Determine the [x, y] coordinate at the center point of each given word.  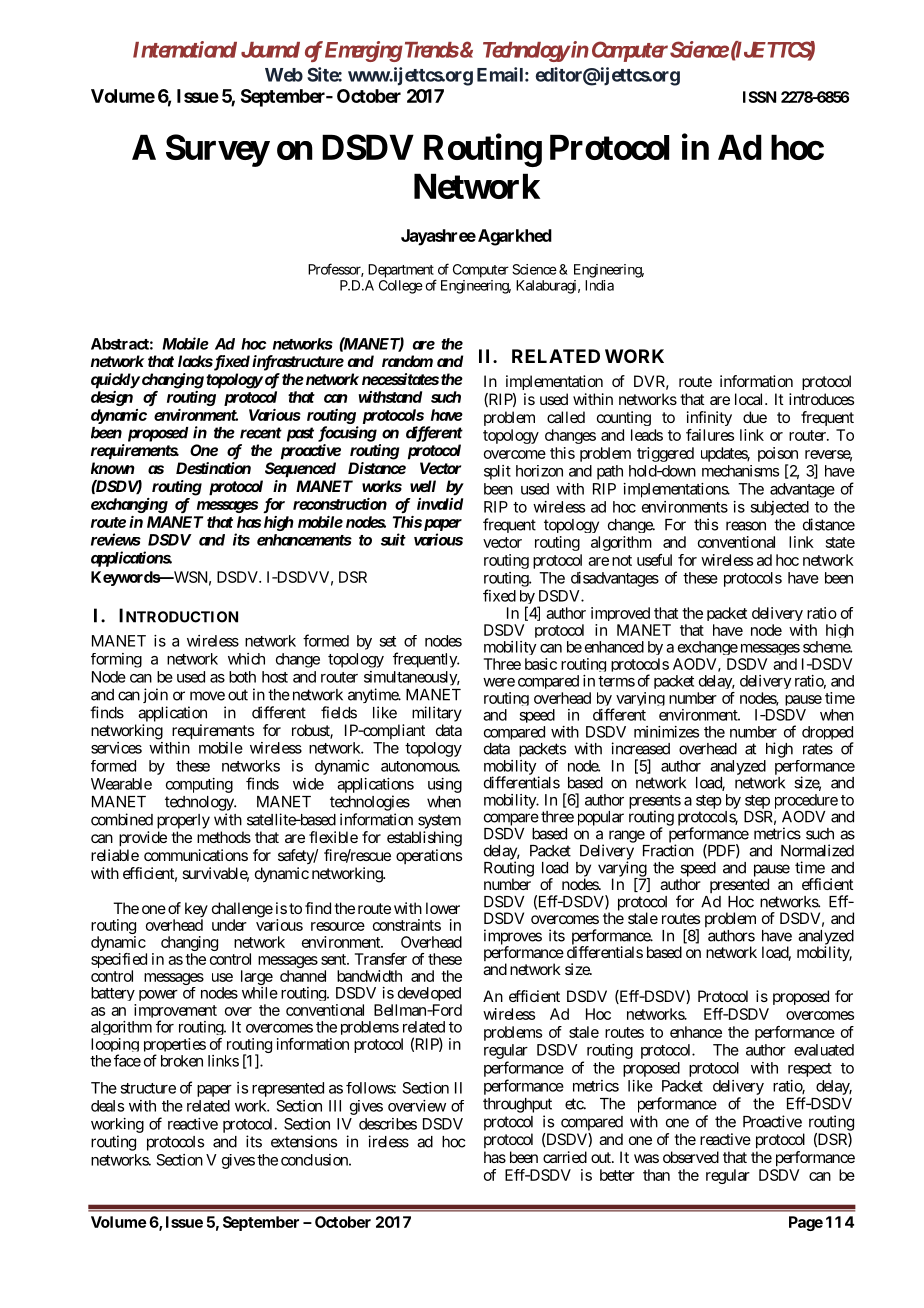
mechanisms [740, 471]
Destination [213, 468]
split [497, 472]
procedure [806, 802]
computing [199, 785]
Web [284, 75]
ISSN [759, 97]
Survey [217, 150]
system [439, 821]
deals [107, 1106]
